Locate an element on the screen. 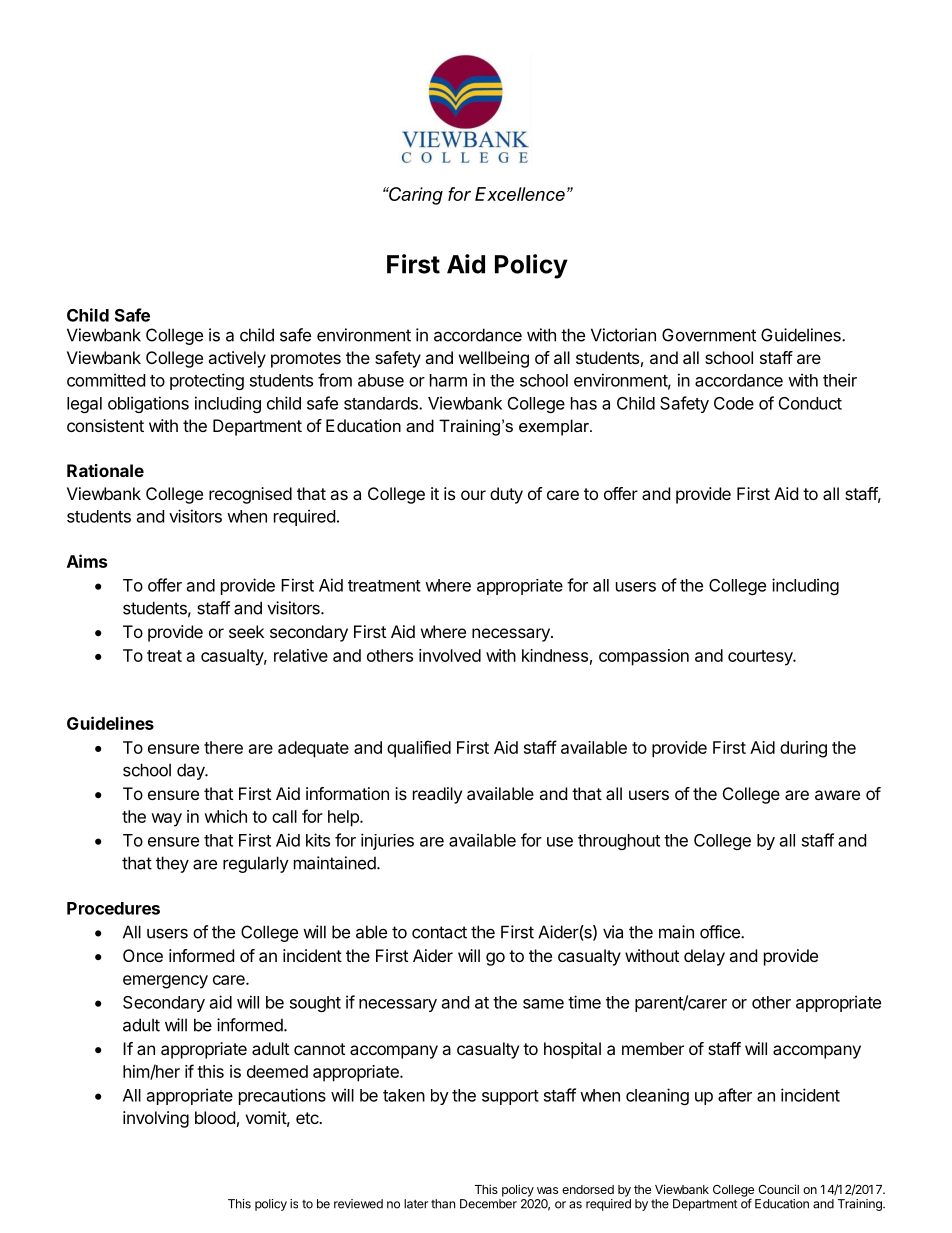 The height and width of the screenshot is (1233, 952). injuries is located at coordinates (387, 841).
